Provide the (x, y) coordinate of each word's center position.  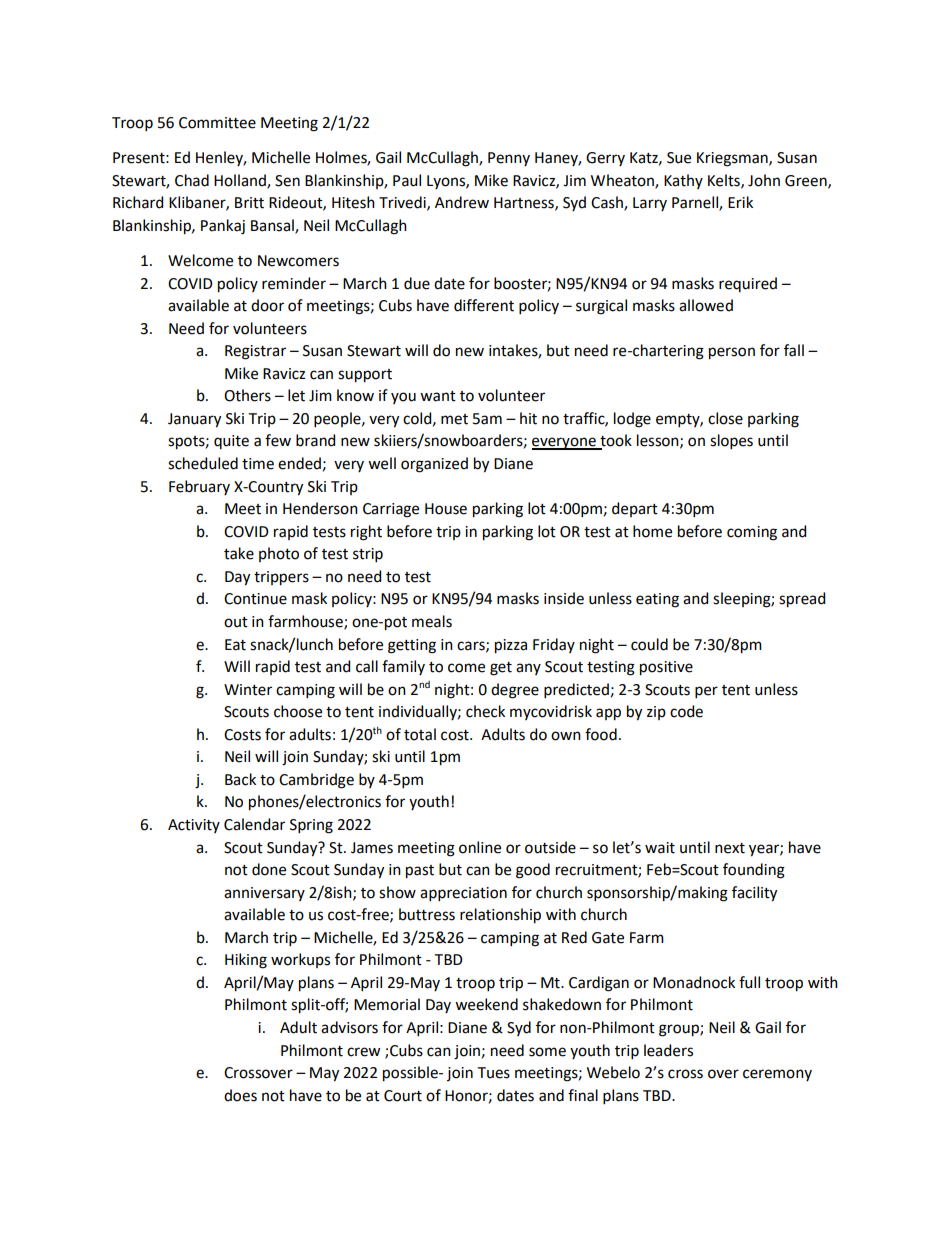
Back (240, 779)
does (240, 1095)
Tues (494, 1073)
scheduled (203, 463)
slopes (731, 441)
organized (434, 465)
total (420, 734)
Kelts (725, 181)
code (686, 711)
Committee (217, 123)
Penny (509, 159)
